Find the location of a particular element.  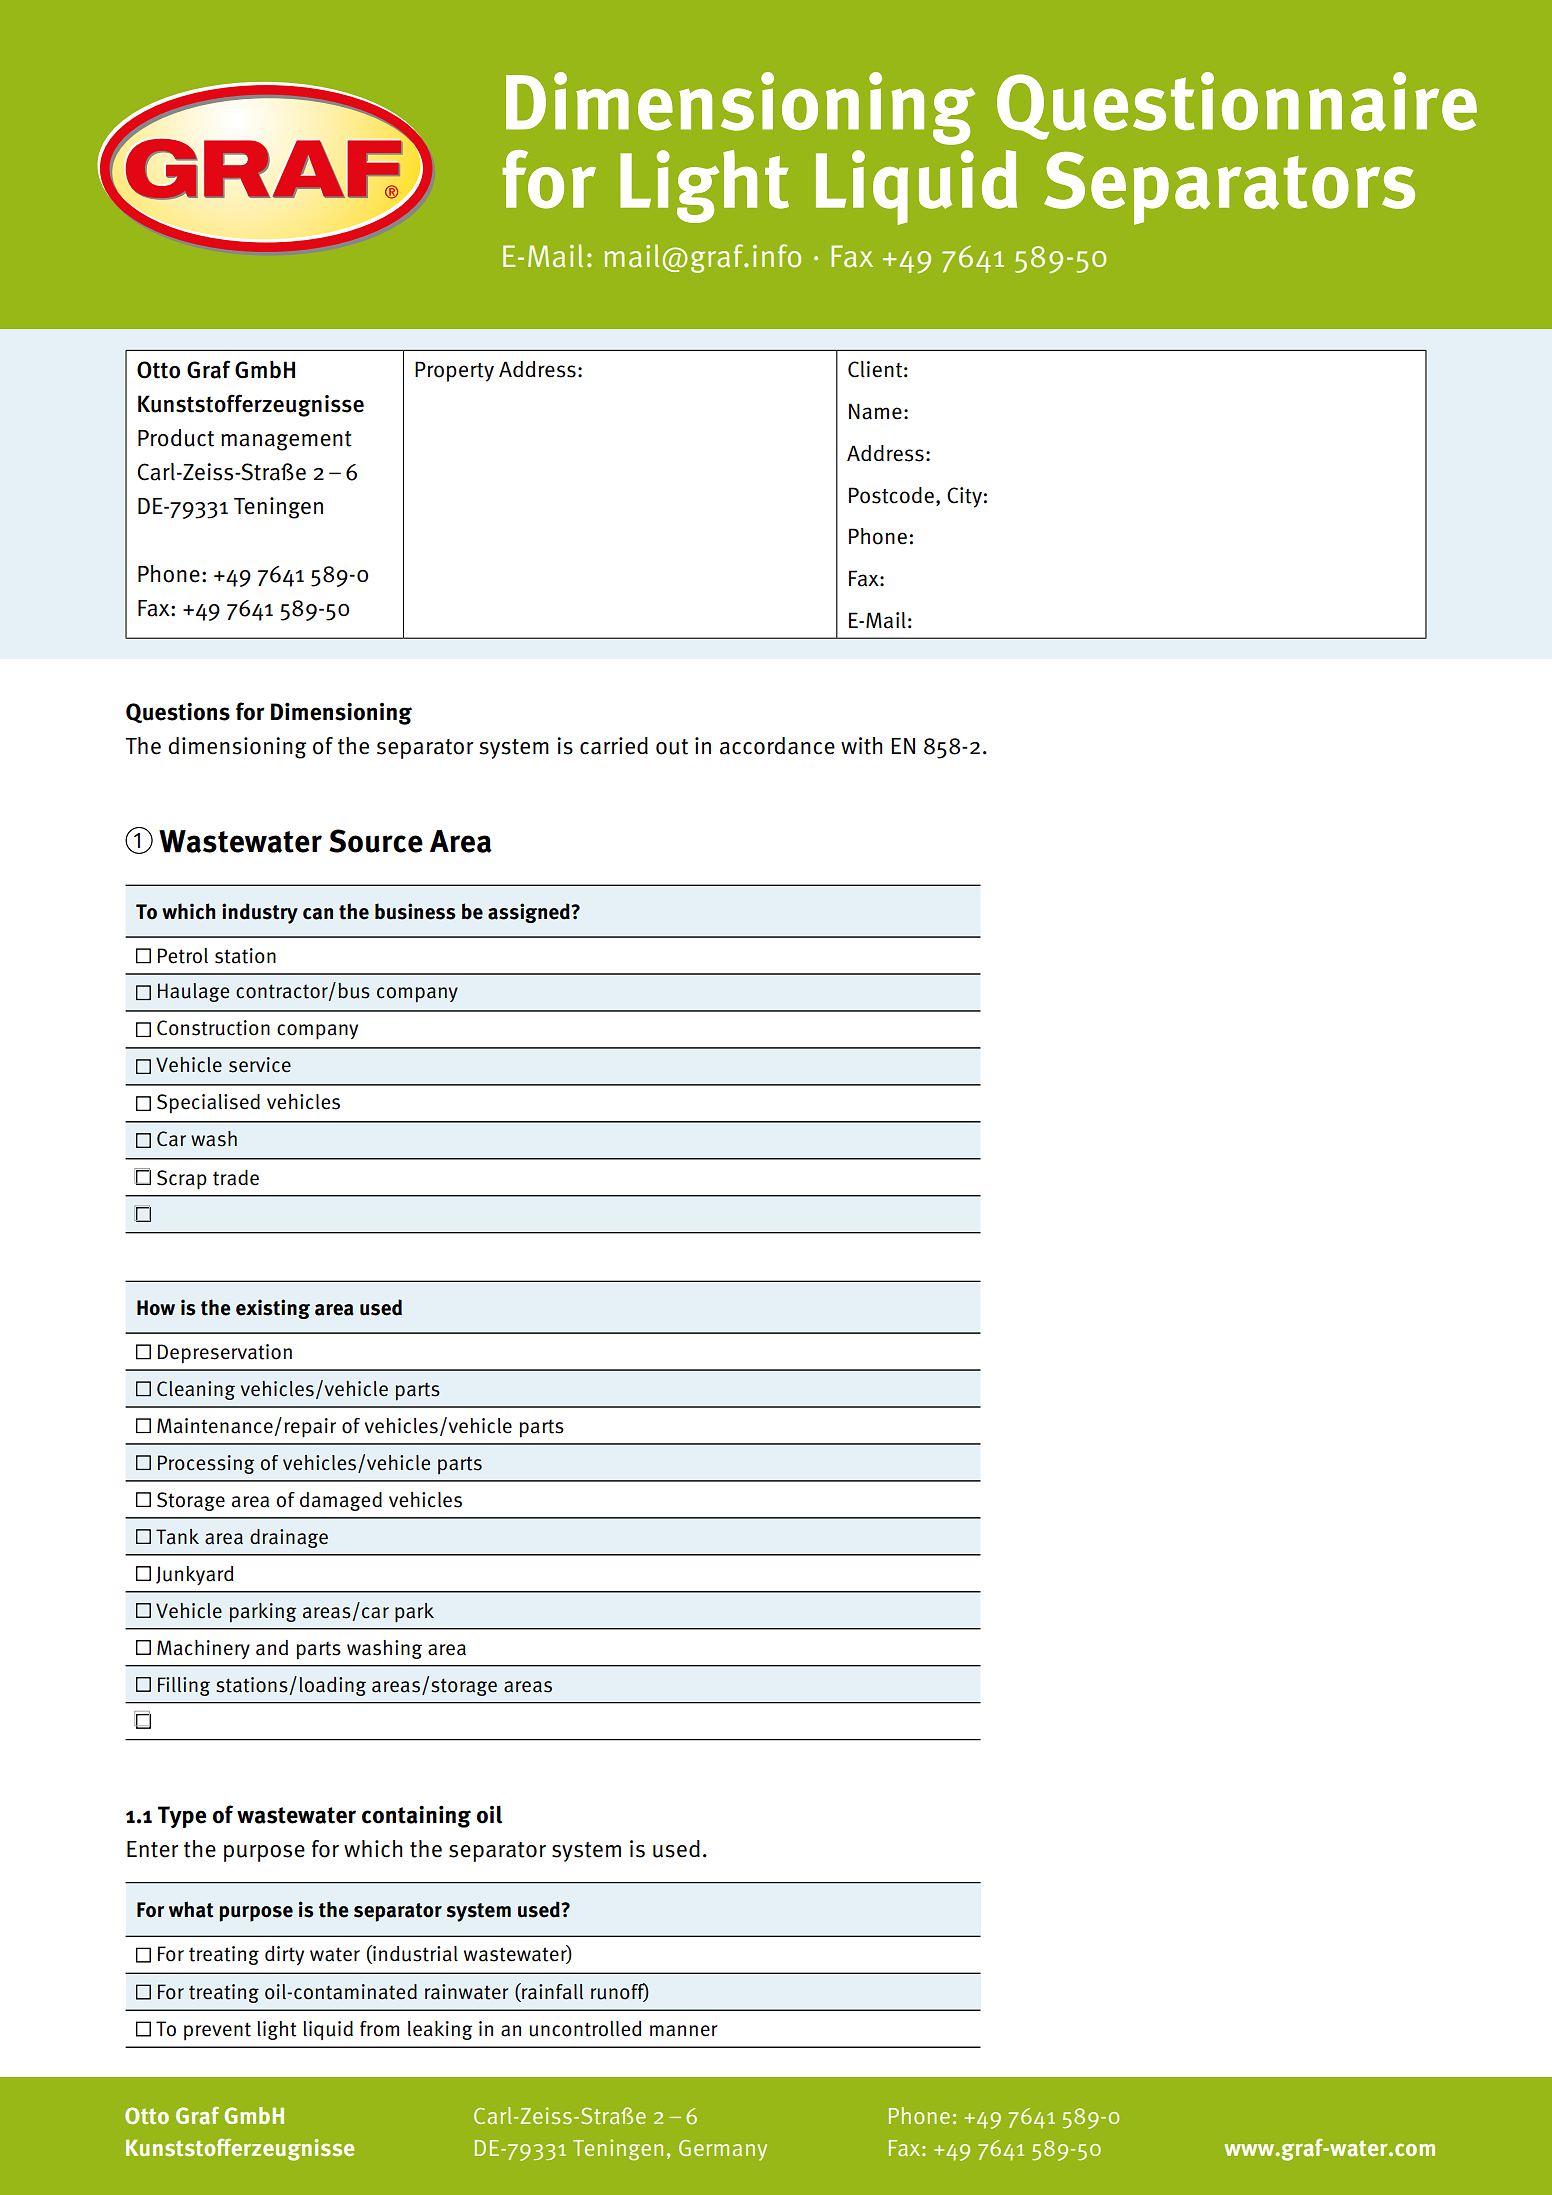

manner is located at coordinates (684, 2031).
